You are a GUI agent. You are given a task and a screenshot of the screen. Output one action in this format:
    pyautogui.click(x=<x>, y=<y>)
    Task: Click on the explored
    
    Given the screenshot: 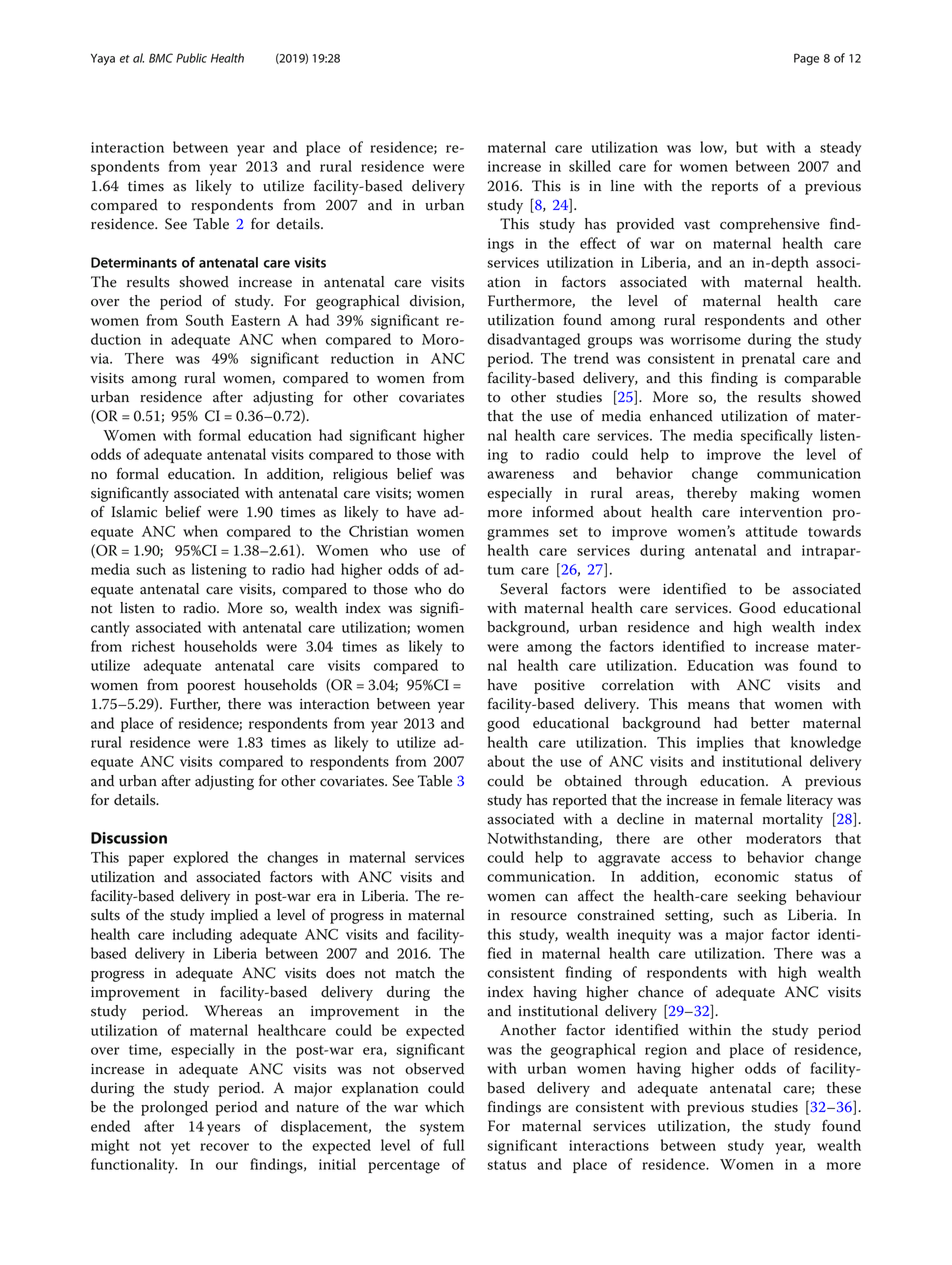 What is the action you would take?
    pyautogui.click(x=201, y=858)
